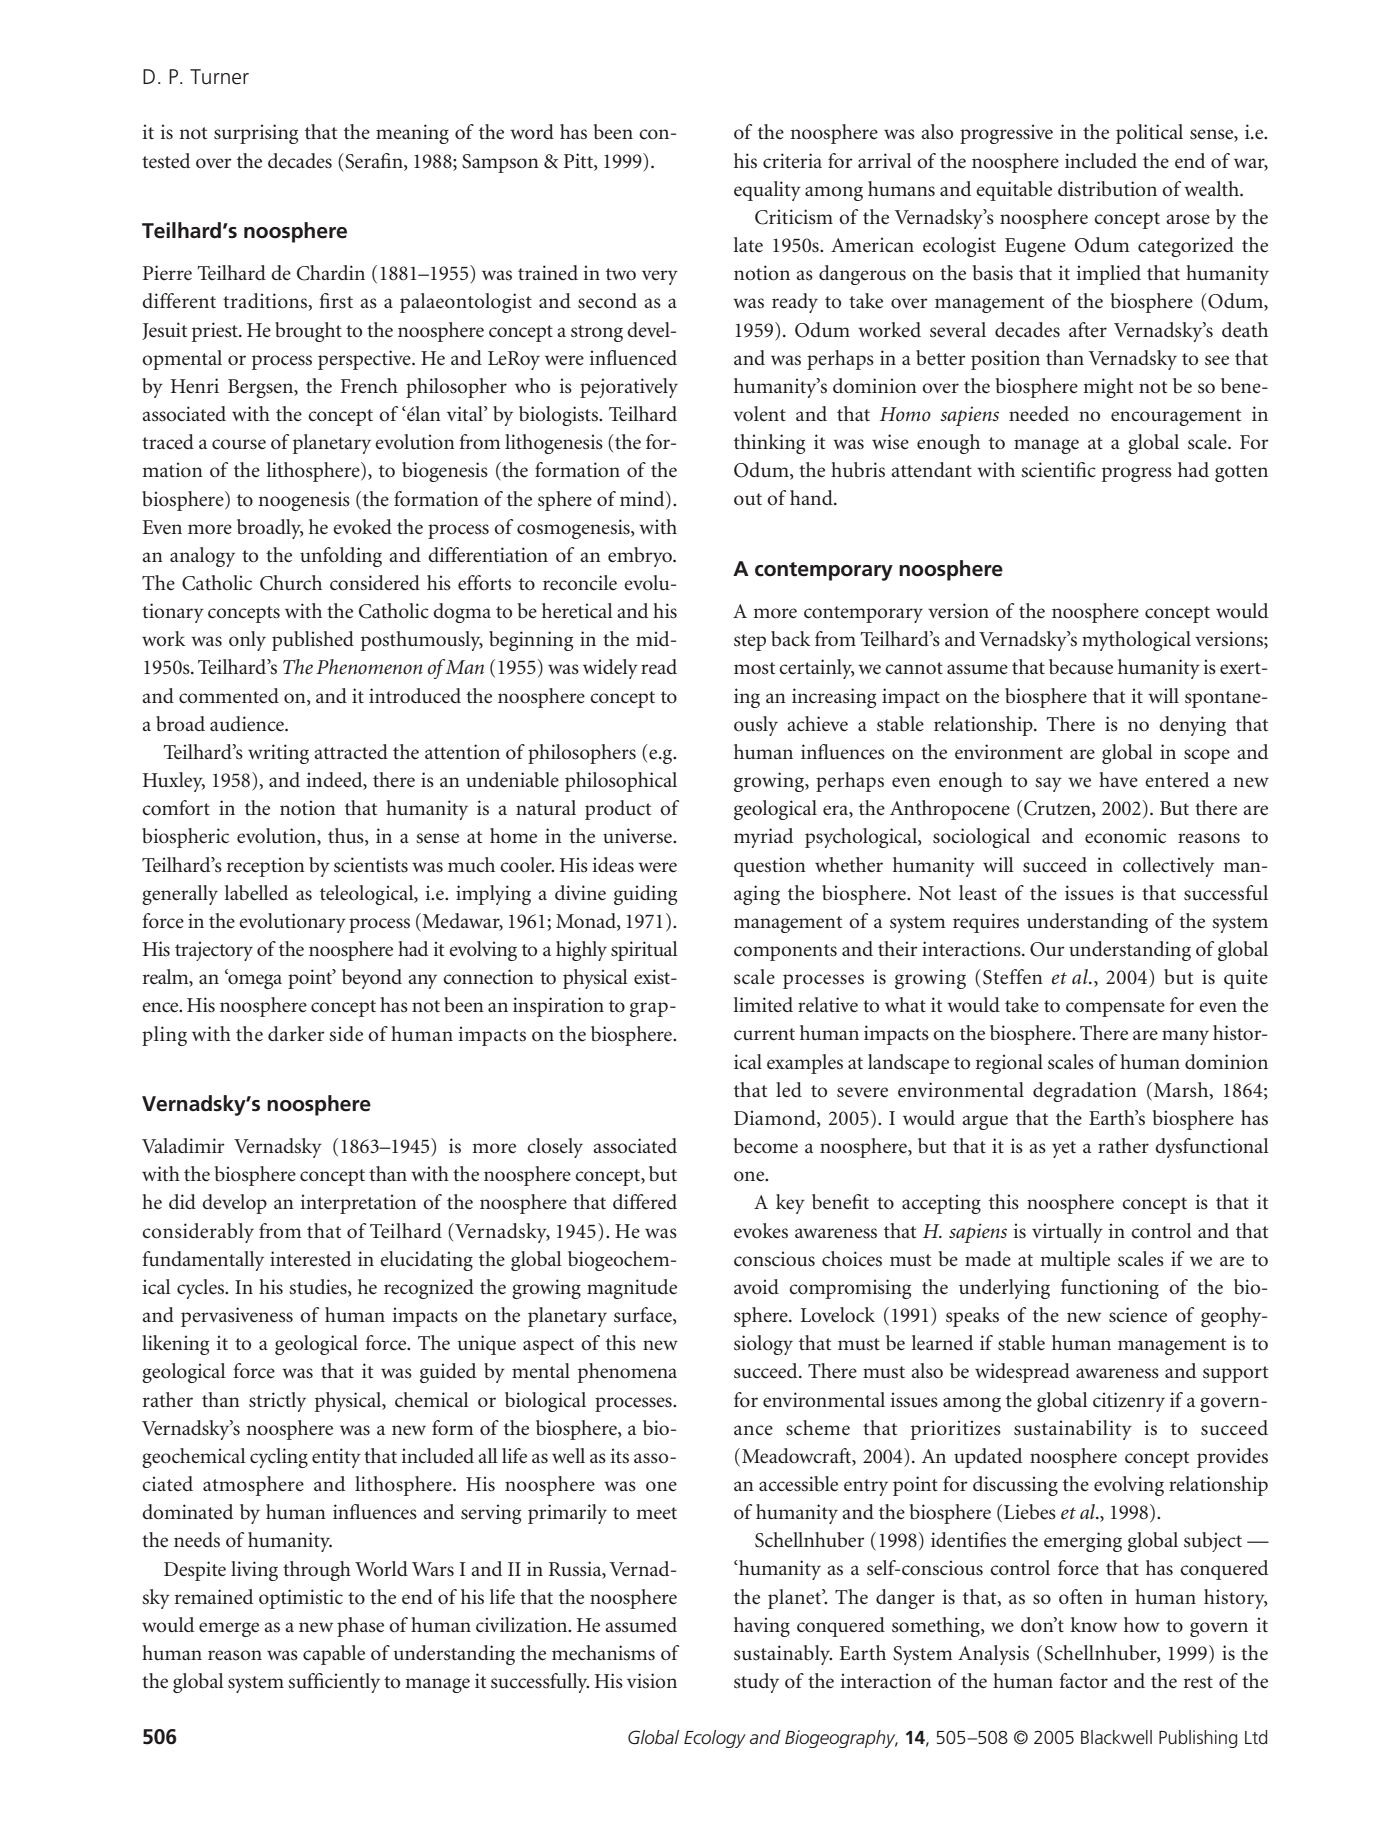 The height and width of the page is (1835, 1396). Describe the element at coordinates (769, 444) in the page. I see `thinking` at that location.
